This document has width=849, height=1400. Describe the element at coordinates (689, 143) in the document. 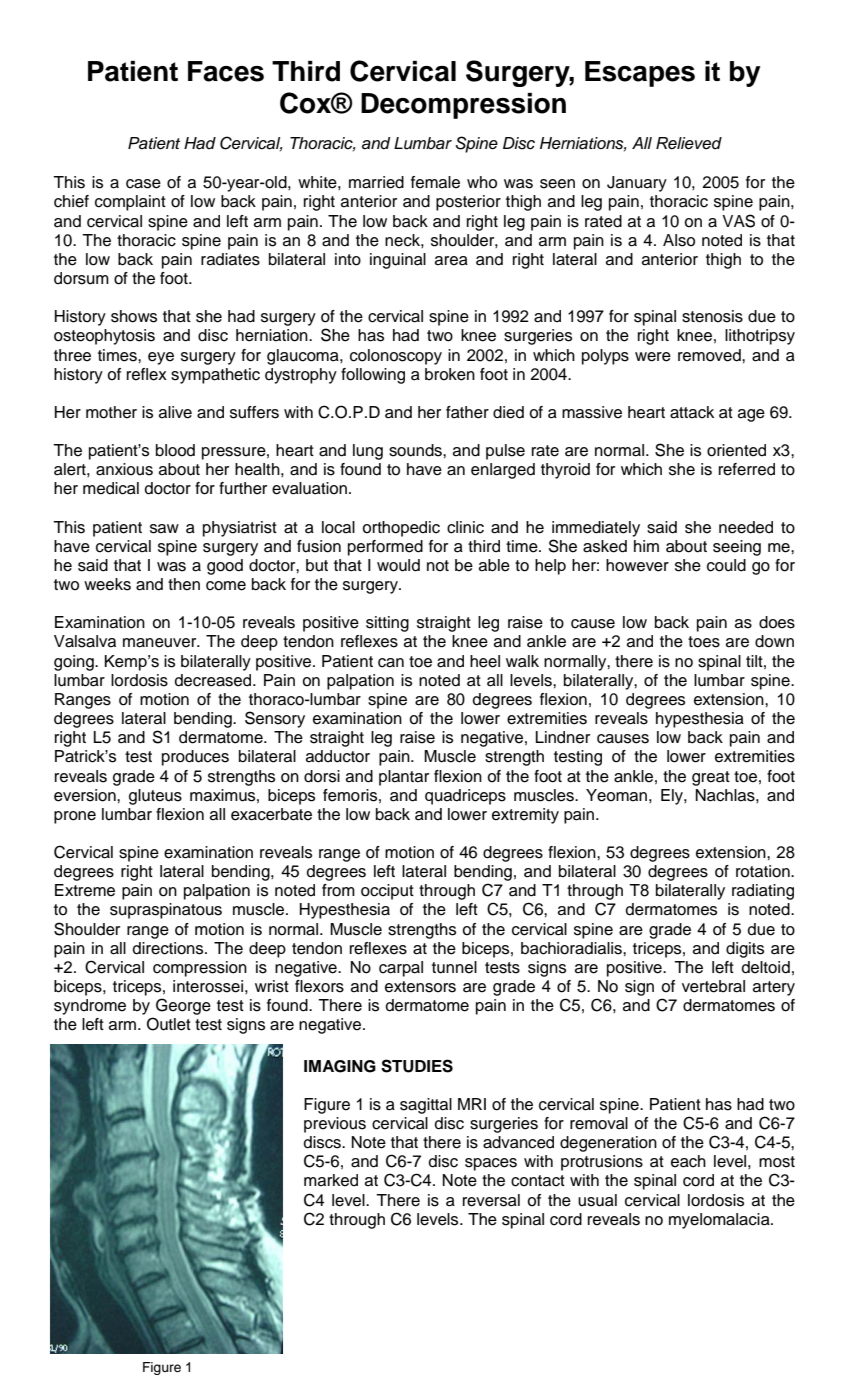

I see `Relieved` at that location.
